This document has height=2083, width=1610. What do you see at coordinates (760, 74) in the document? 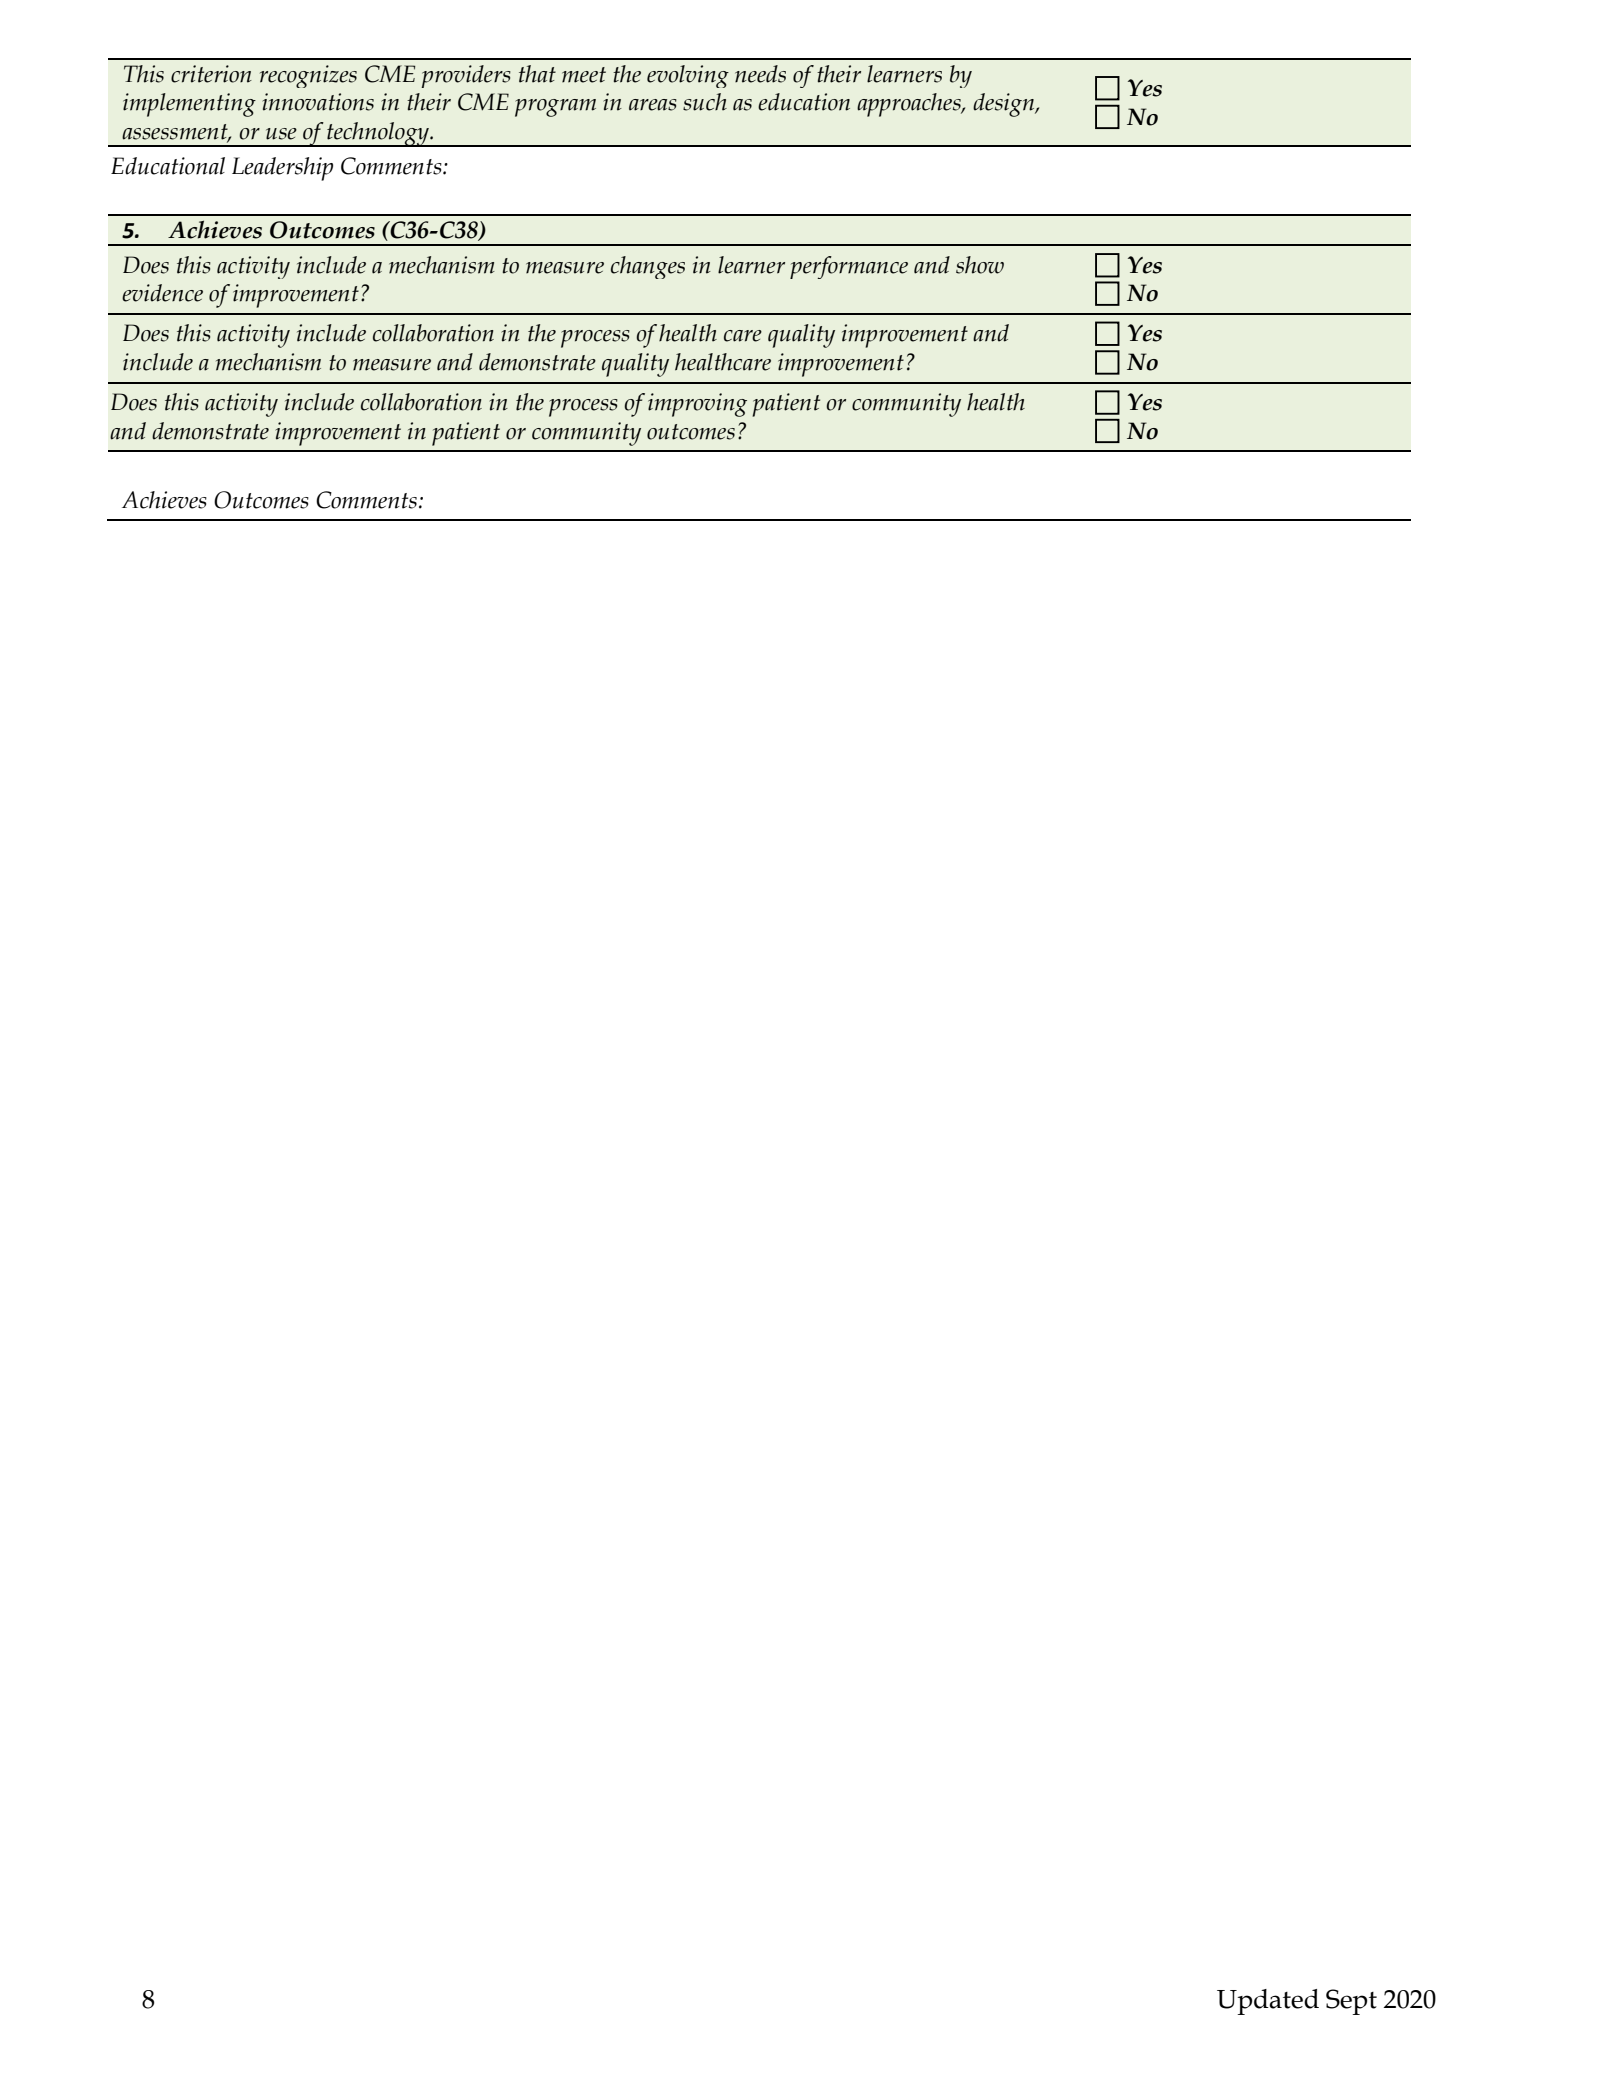
I see `needs` at bounding box center [760, 74].
